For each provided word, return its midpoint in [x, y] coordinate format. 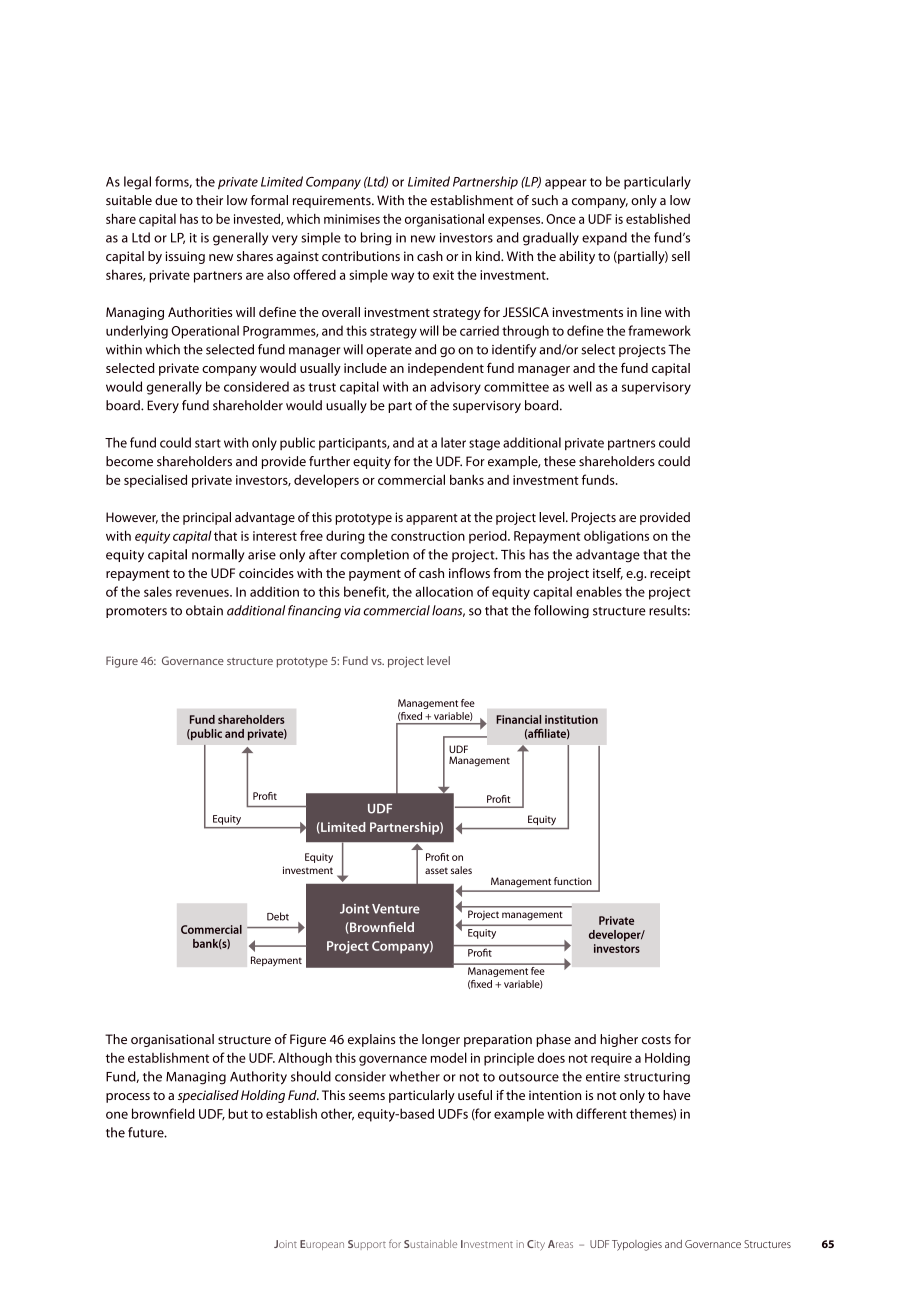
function [573, 881]
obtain [204, 610]
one [117, 1115]
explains [371, 1040]
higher [619, 1040]
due [166, 200]
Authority [258, 1078]
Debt [278, 916]
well [580, 386]
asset [436, 871]
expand [604, 238]
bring [376, 239]
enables [599, 591]
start [208, 443]
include [365, 368]
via [352, 611]
